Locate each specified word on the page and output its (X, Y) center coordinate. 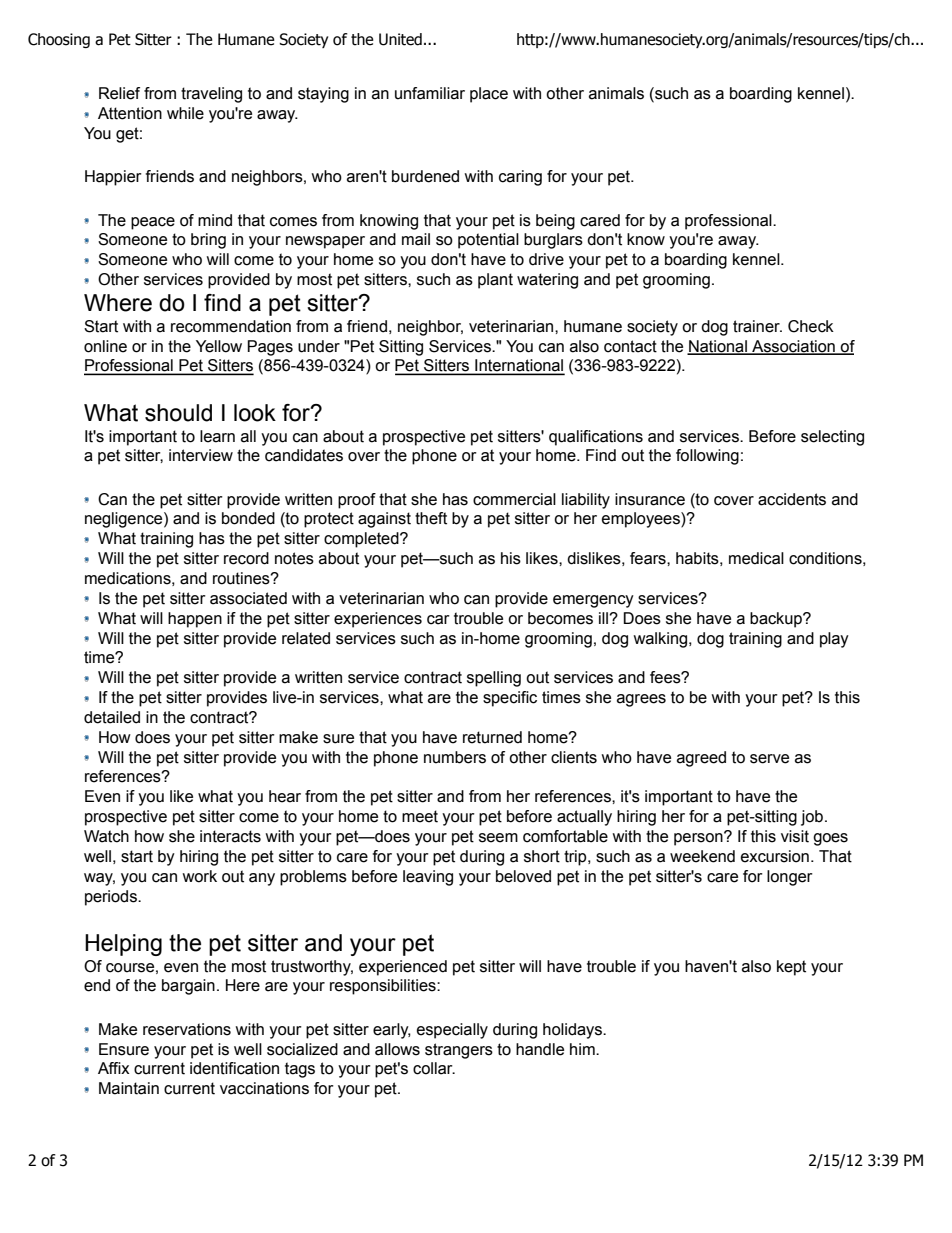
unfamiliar (430, 93)
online (105, 346)
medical (756, 558)
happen (195, 620)
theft (431, 518)
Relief (119, 93)
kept (791, 968)
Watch (106, 836)
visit (795, 836)
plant (495, 281)
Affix (114, 1068)
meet (420, 816)
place (489, 95)
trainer (757, 326)
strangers (459, 1051)
